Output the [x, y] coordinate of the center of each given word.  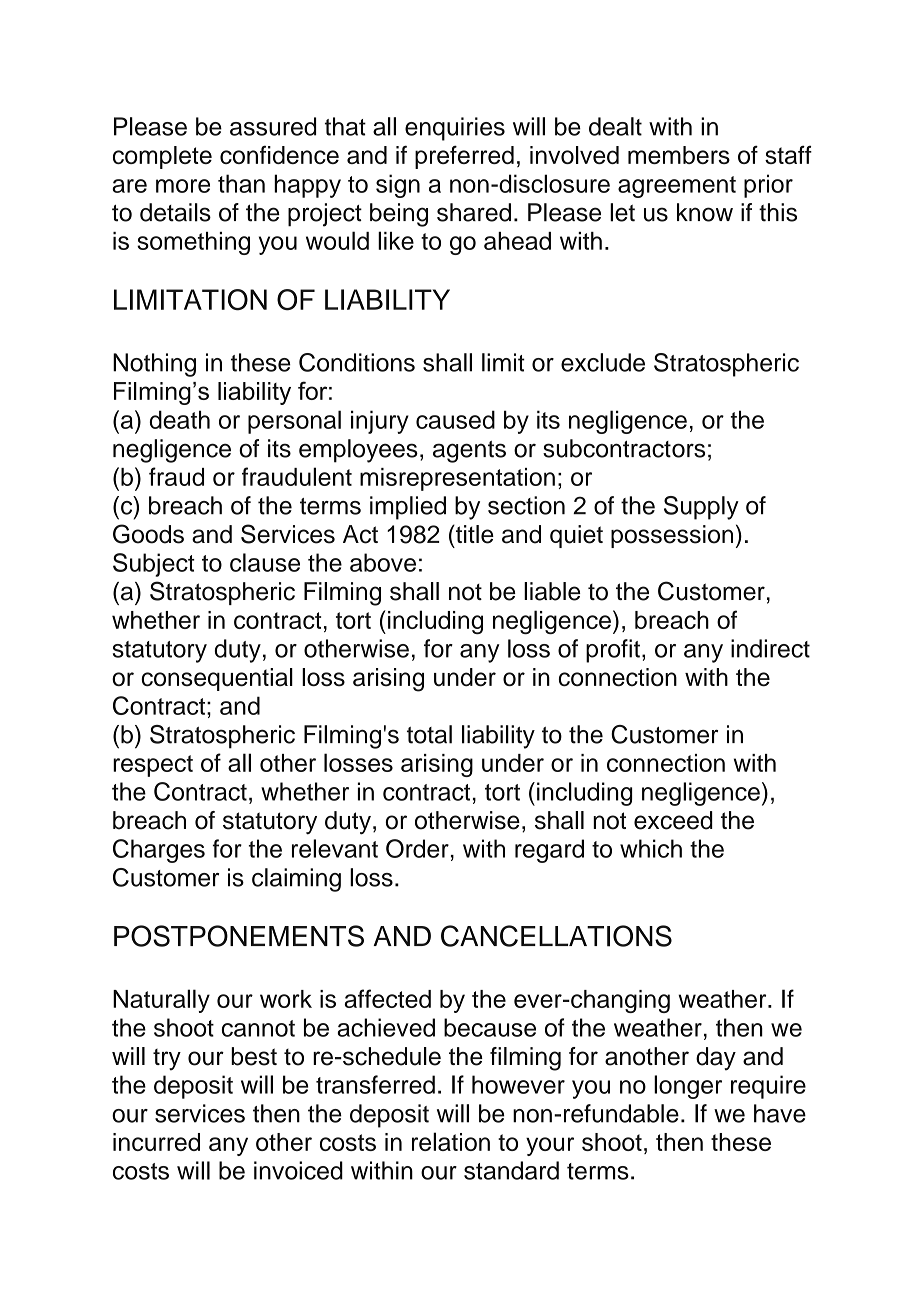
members [679, 155]
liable [552, 591]
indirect [770, 648]
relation [451, 1141]
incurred [156, 1142]
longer [688, 1087]
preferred [464, 157]
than [241, 183]
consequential [217, 679]
